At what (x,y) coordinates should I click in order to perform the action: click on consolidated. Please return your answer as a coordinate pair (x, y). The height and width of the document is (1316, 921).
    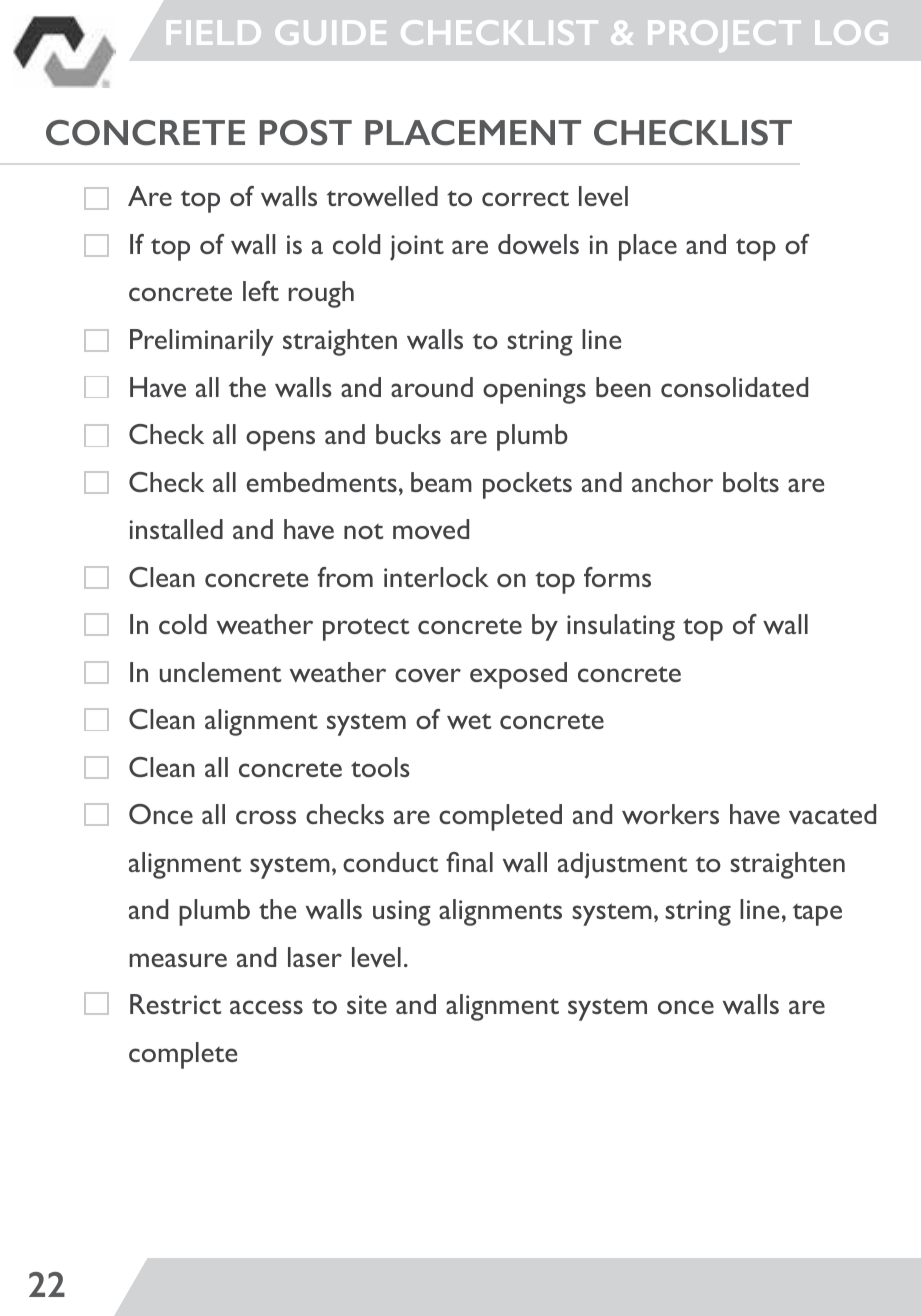
    Looking at the image, I should click on (734, 387).
